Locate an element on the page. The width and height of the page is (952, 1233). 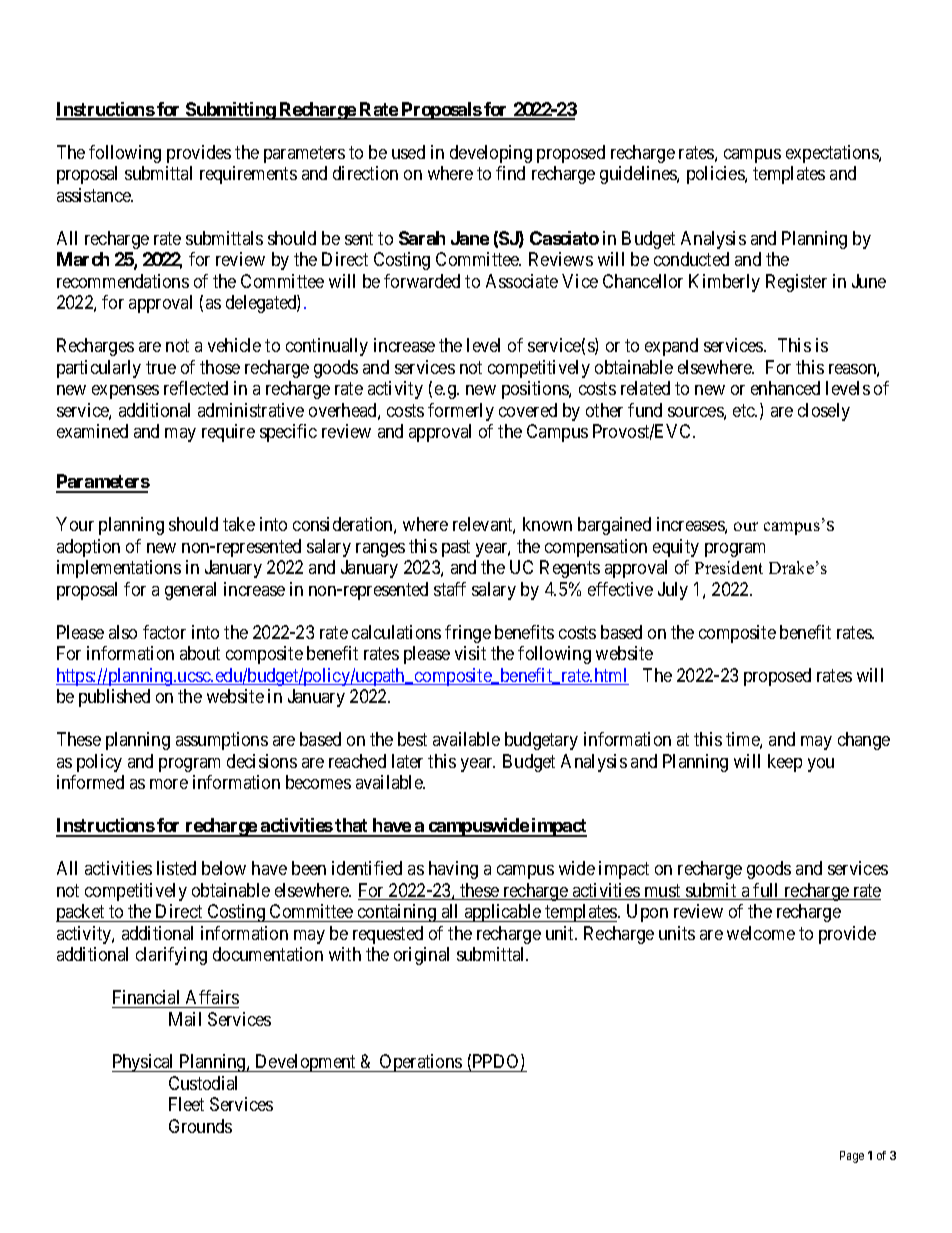
assistance is located at coordinates (95, 195).
